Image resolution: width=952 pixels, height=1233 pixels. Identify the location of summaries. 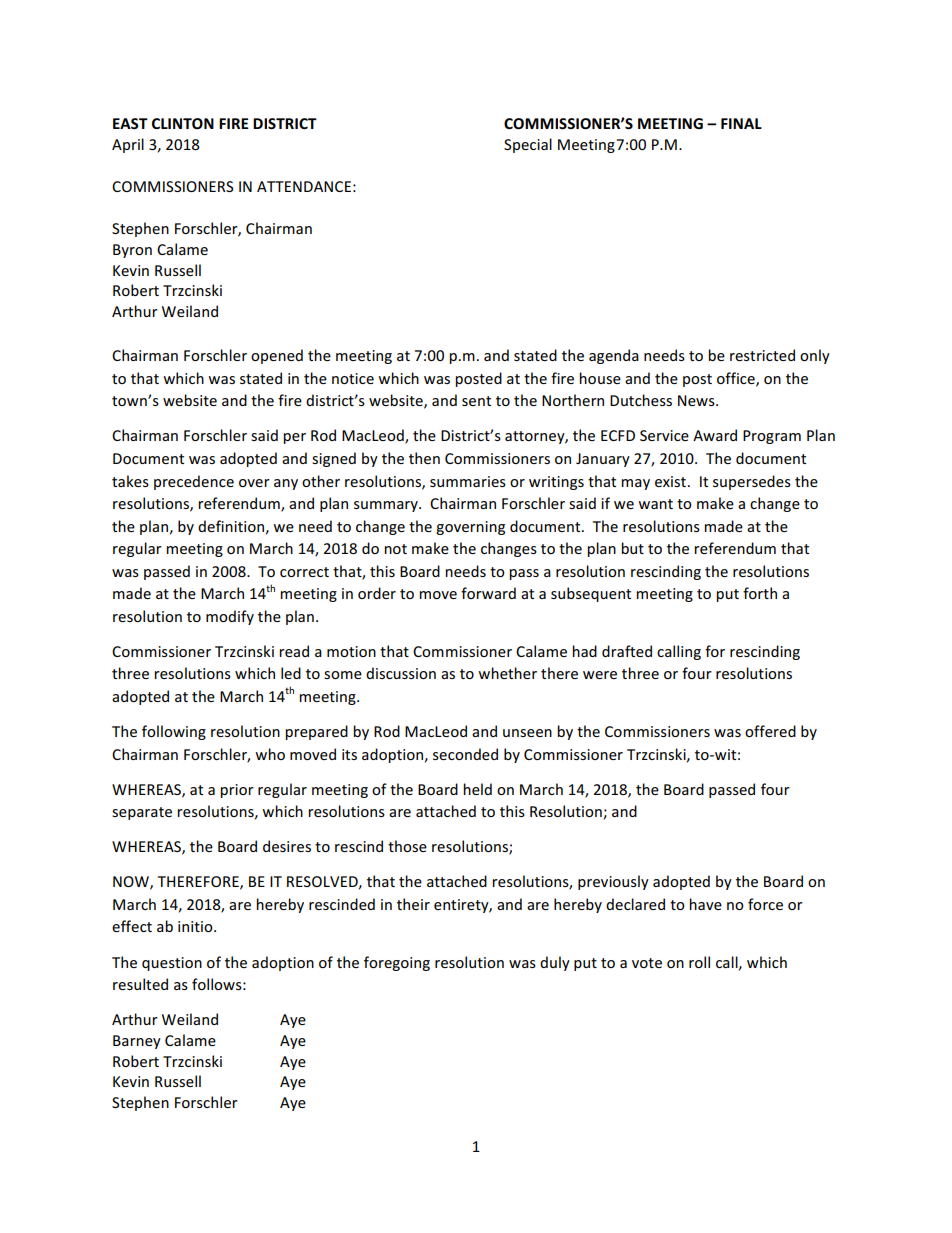
(468, 481).
